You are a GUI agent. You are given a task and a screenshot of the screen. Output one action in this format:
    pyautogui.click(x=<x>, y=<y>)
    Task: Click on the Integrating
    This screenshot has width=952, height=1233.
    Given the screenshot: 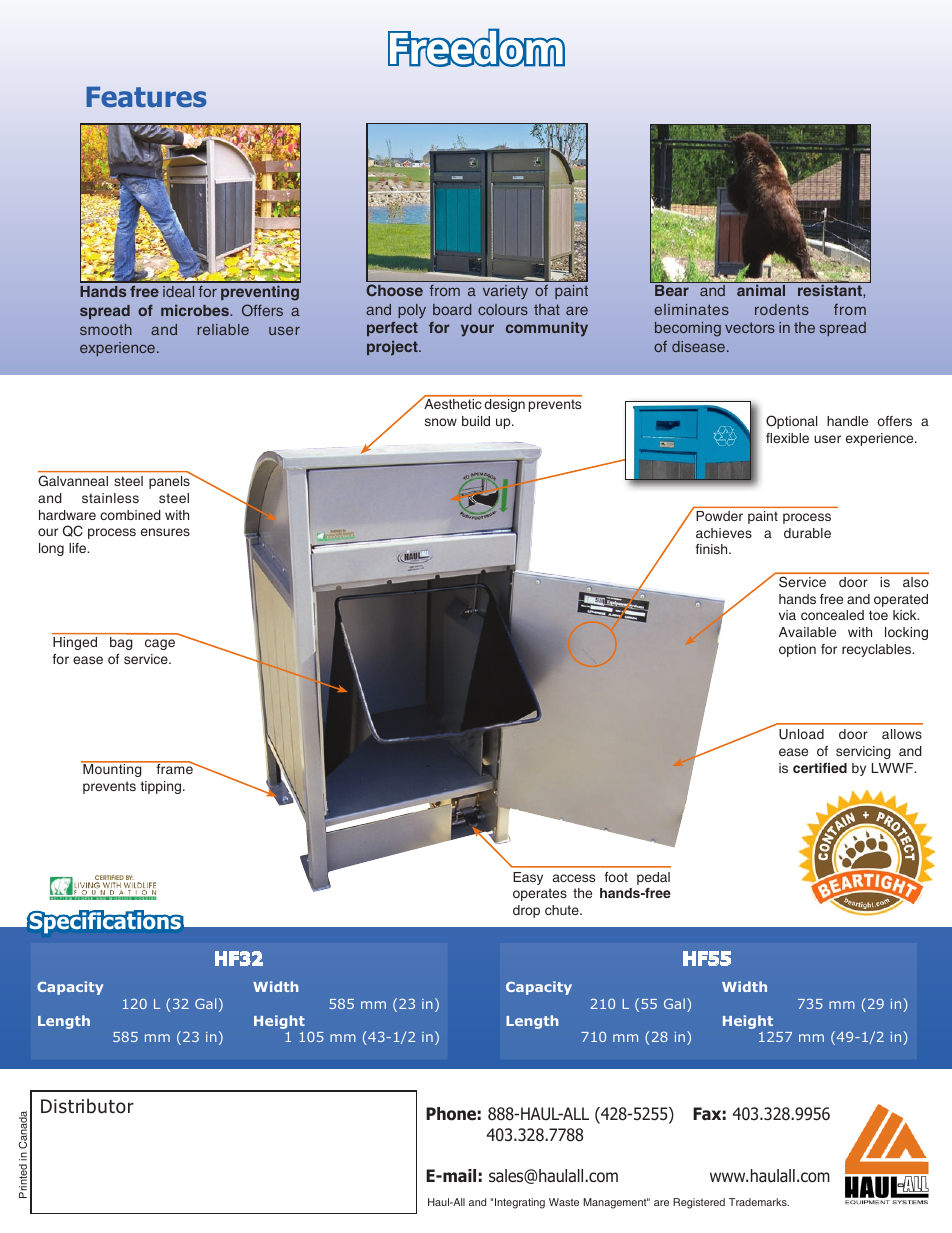 What is the action you would take?
    pyautogui.click(x=520, y=1203)
